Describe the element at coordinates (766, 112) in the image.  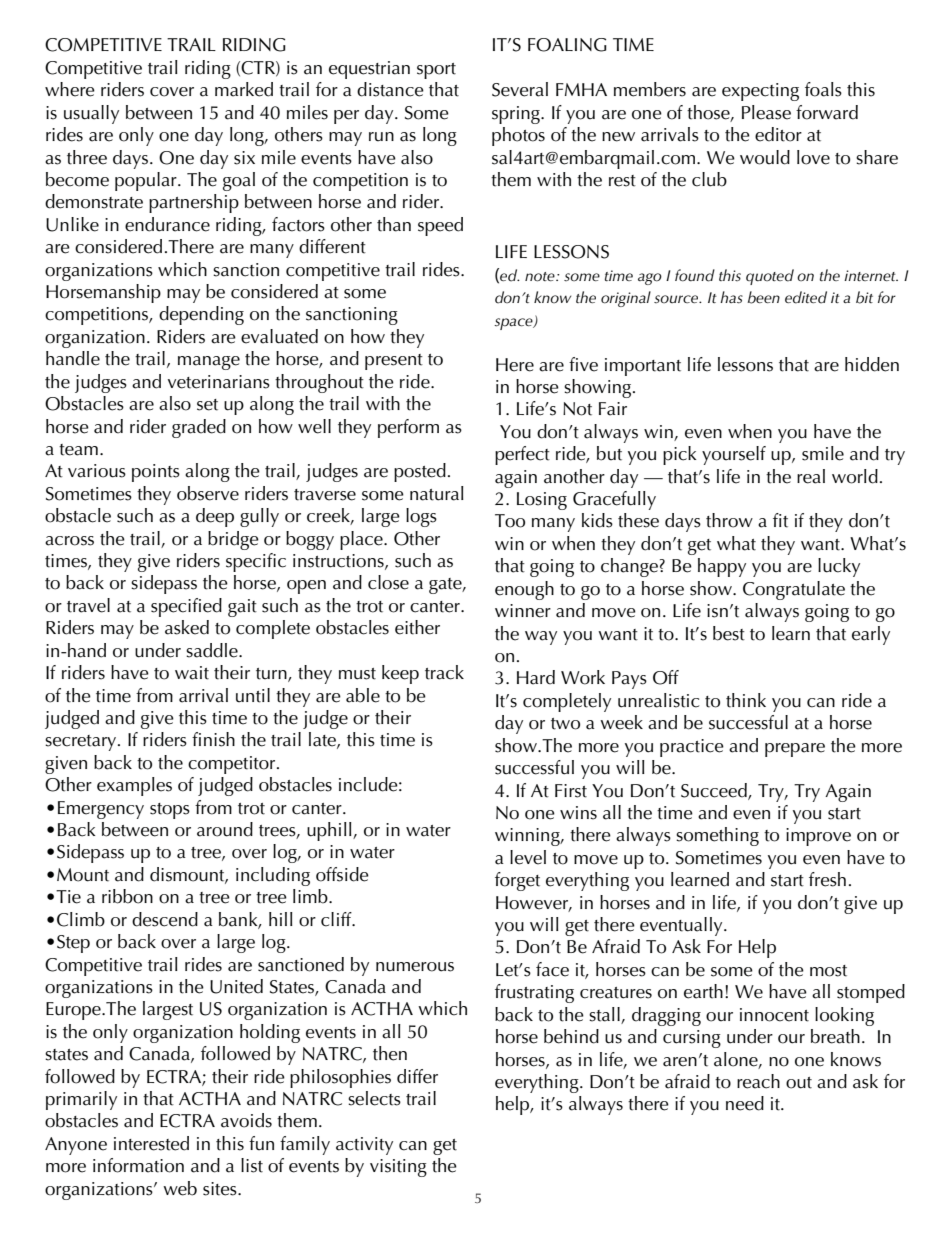
I see `Please` at that location.
